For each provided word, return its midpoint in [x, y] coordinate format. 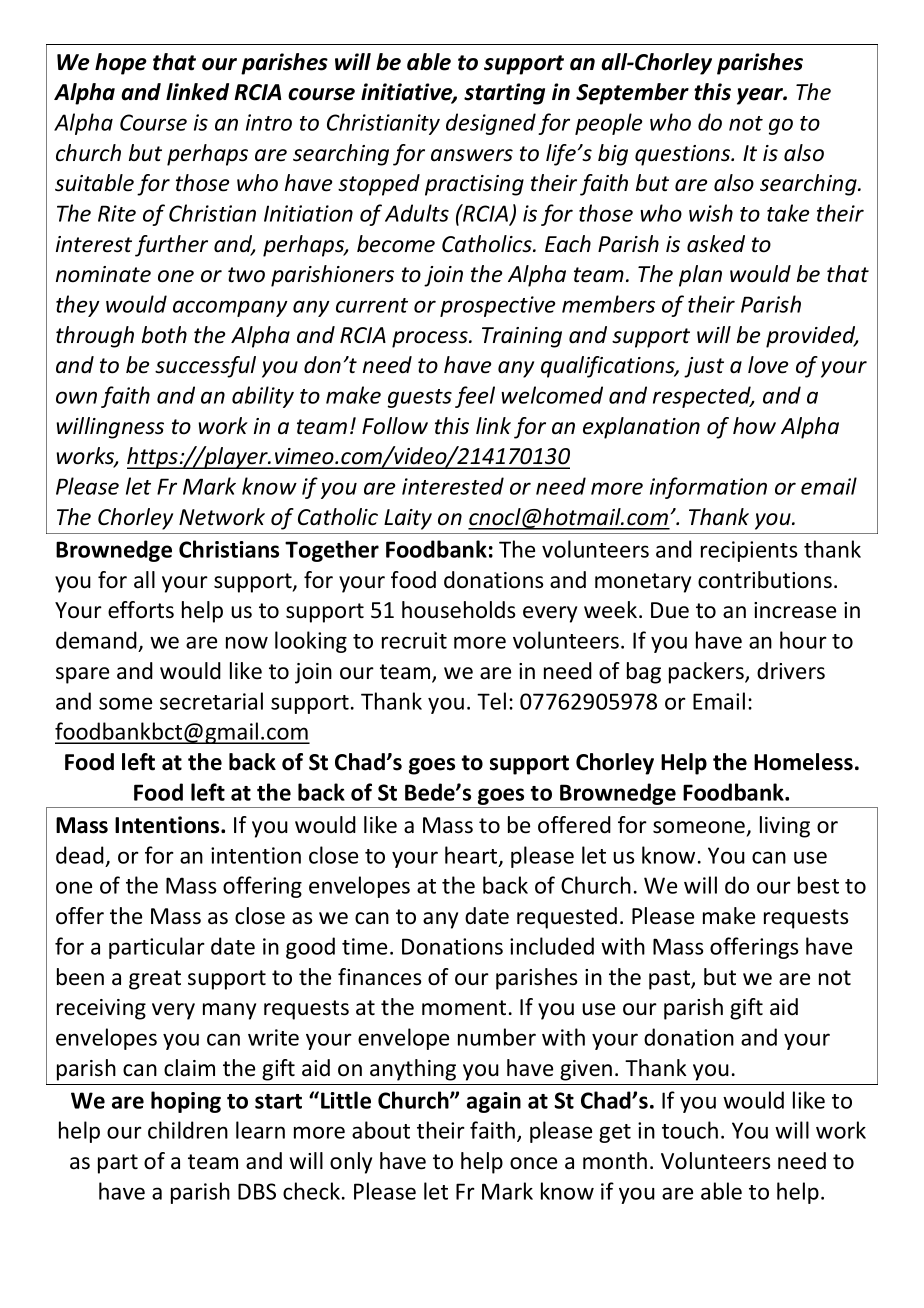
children [188, 1130]
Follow [395, 426]
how [754, 426]
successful [205, 367]
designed [491, 124]
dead [80, 855]
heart [472, 856]
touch [690, 1130]
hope [121, 64]
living [785, 827]
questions [684, 155]
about [381, 1130]
